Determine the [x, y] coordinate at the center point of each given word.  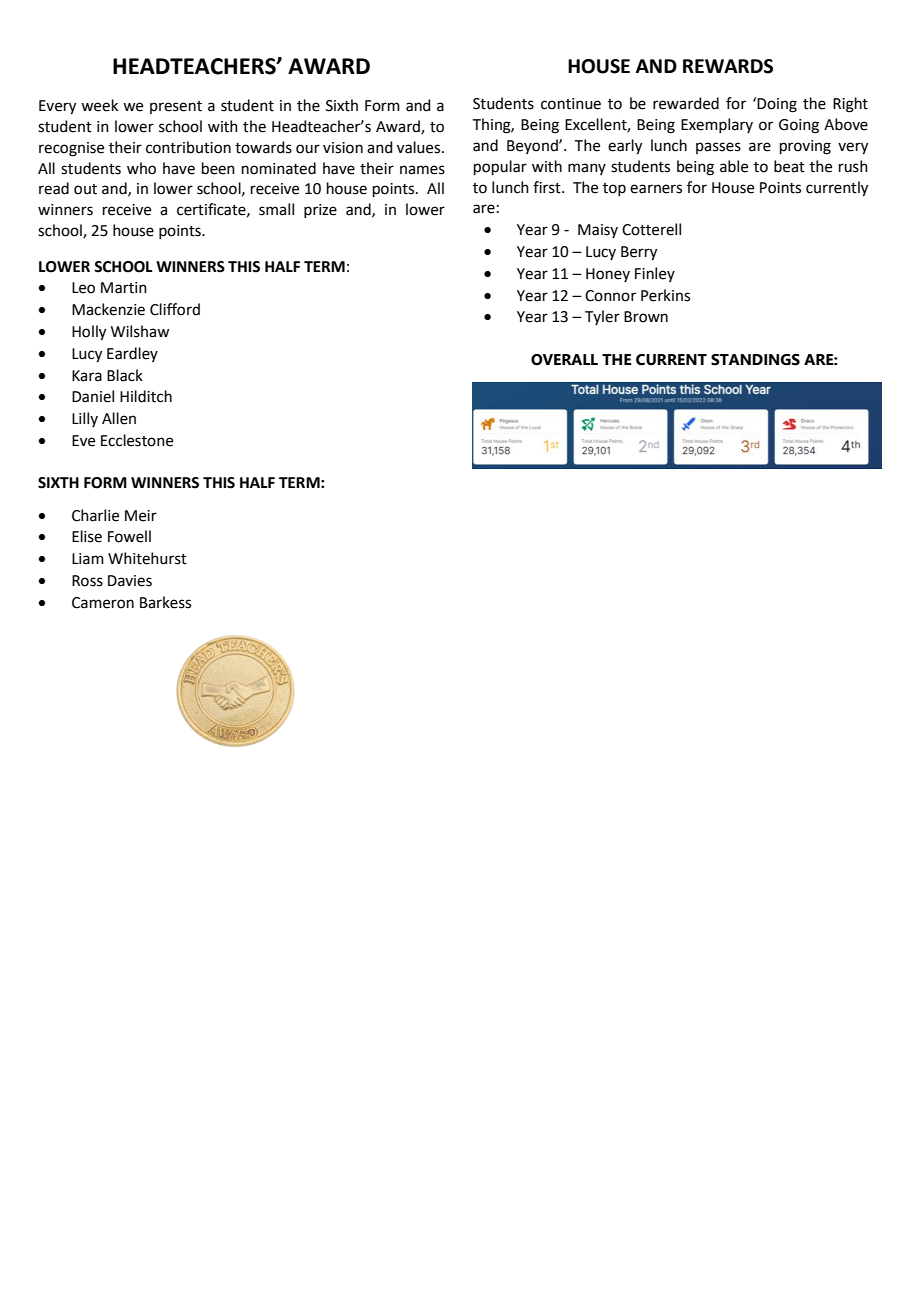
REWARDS [728, 66]
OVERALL [564, 360]
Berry [639, 253]
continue [571, 104]
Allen [119, 418]
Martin [124, 288]
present [176, 107]
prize [320, 211]
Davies [130, 581]
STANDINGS [755, 360]
